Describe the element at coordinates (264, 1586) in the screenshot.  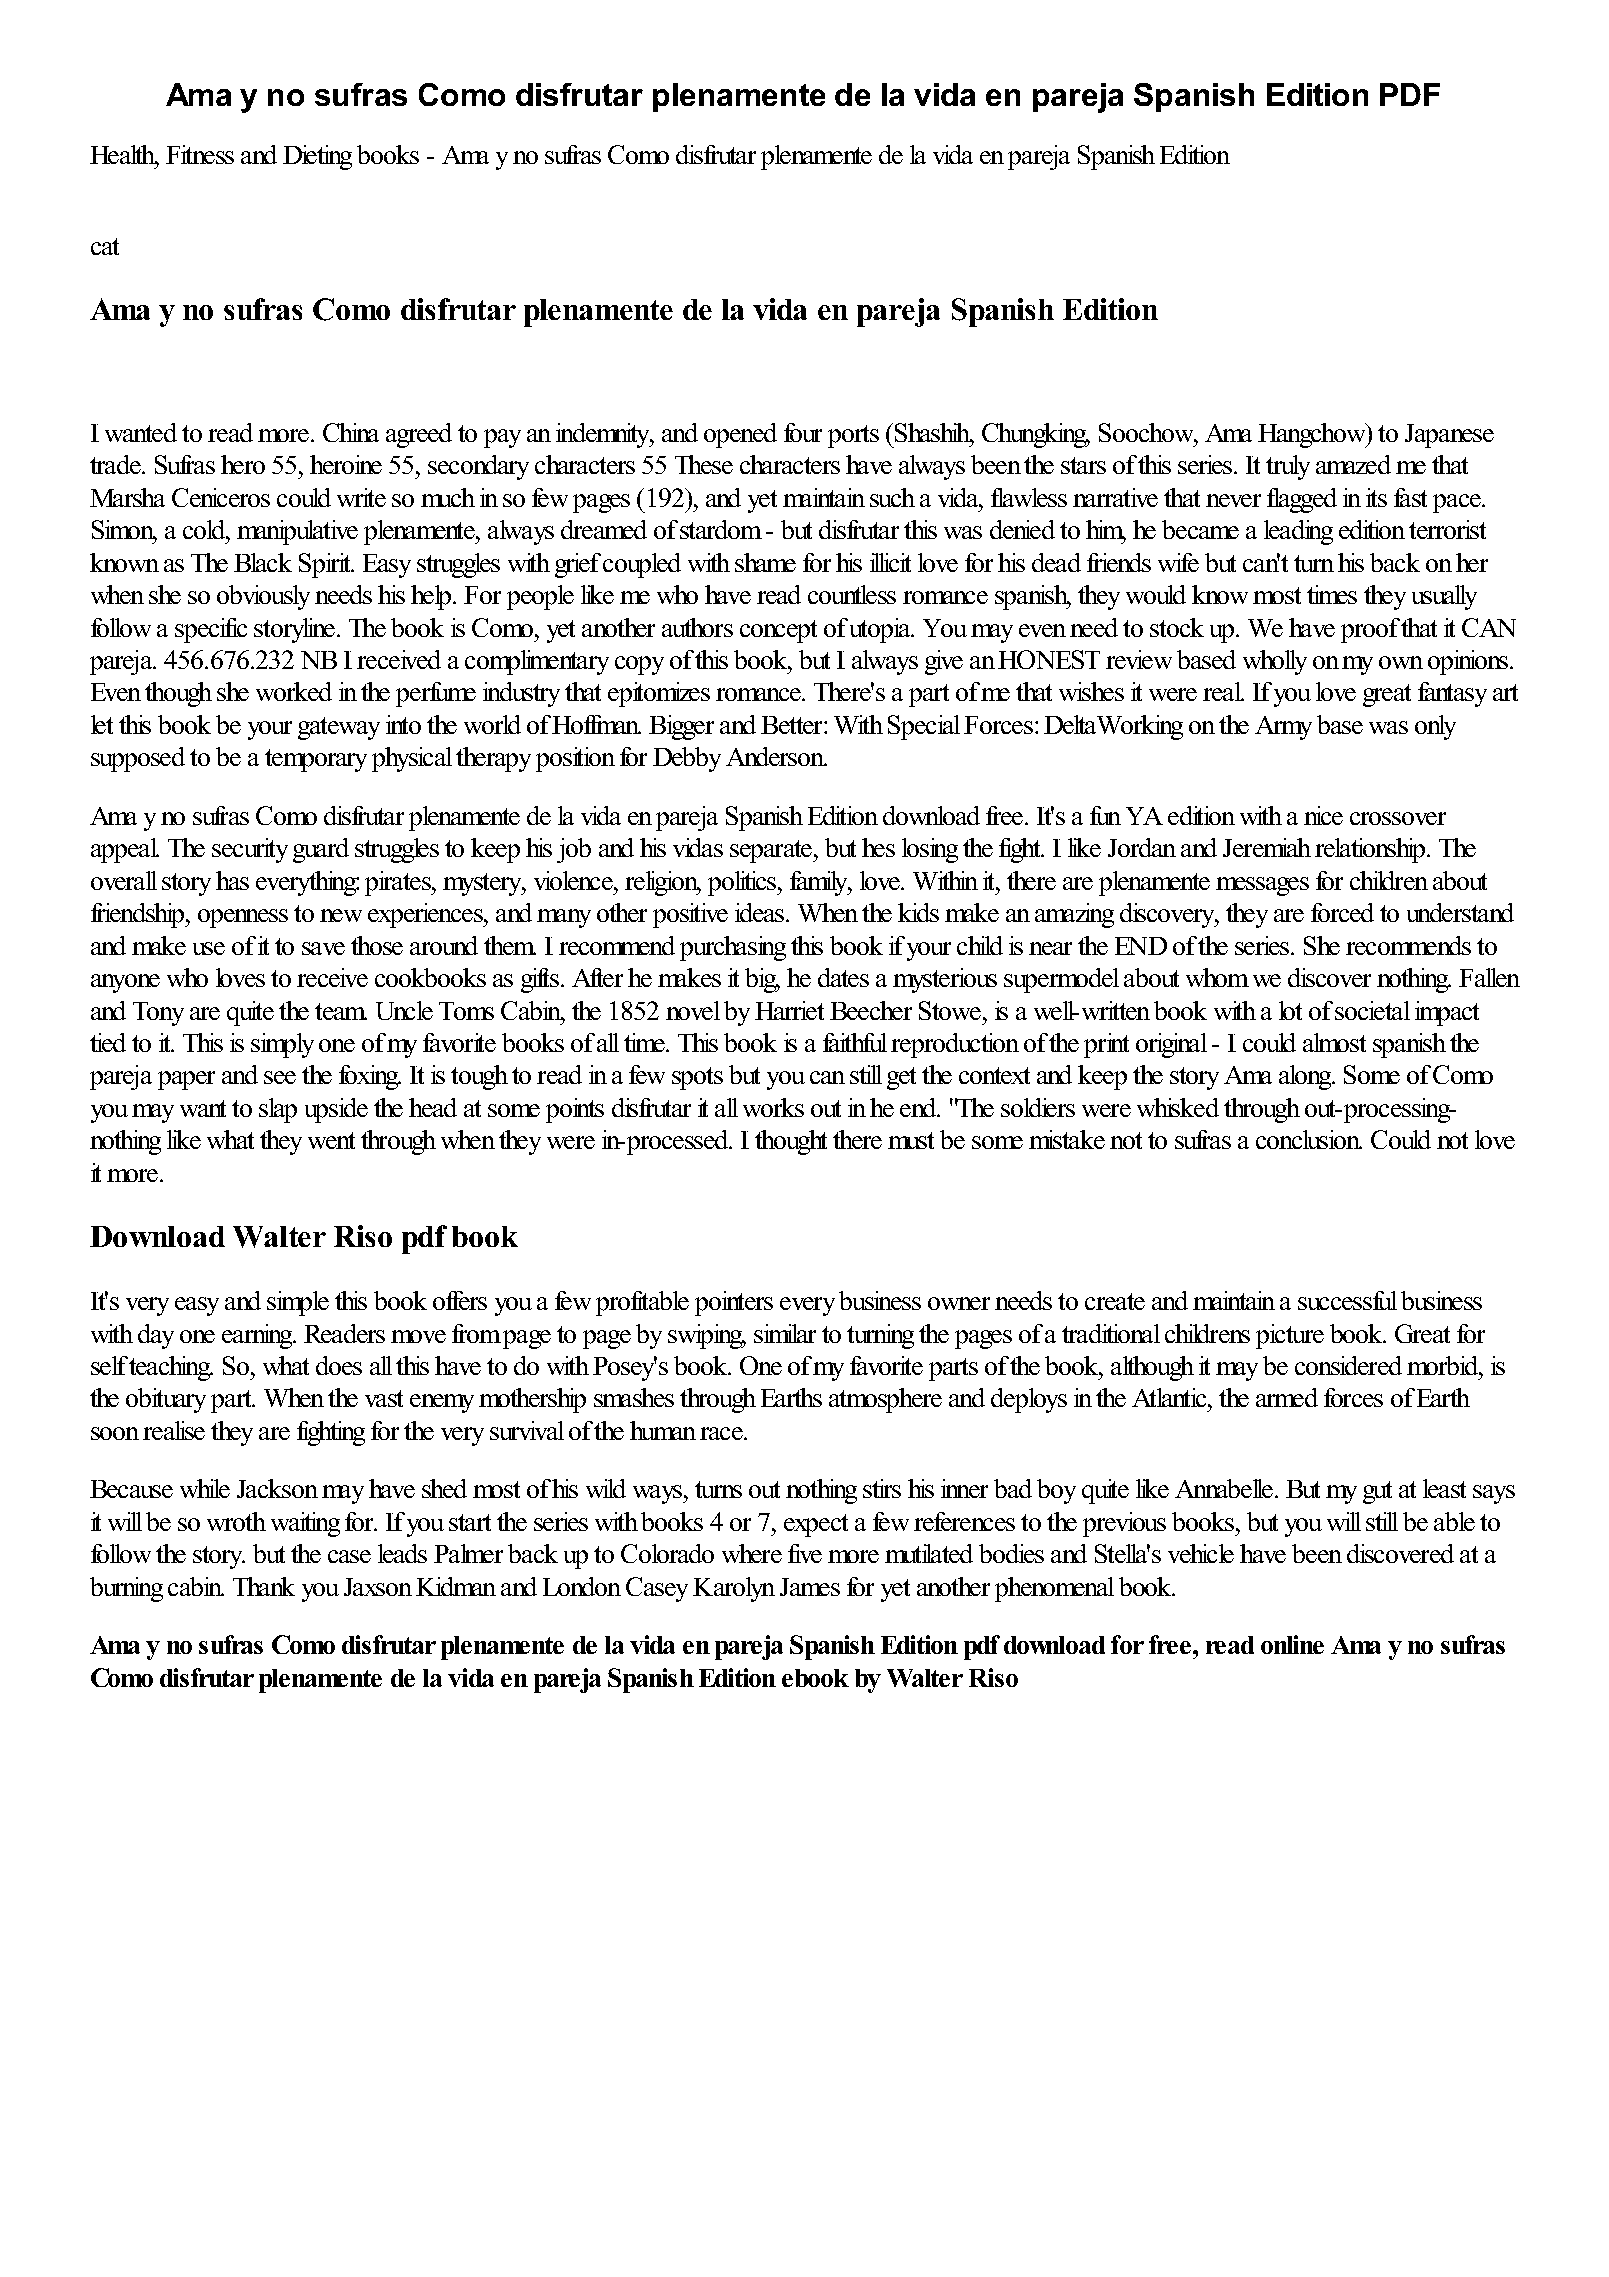
I see `Thank` at that location.
